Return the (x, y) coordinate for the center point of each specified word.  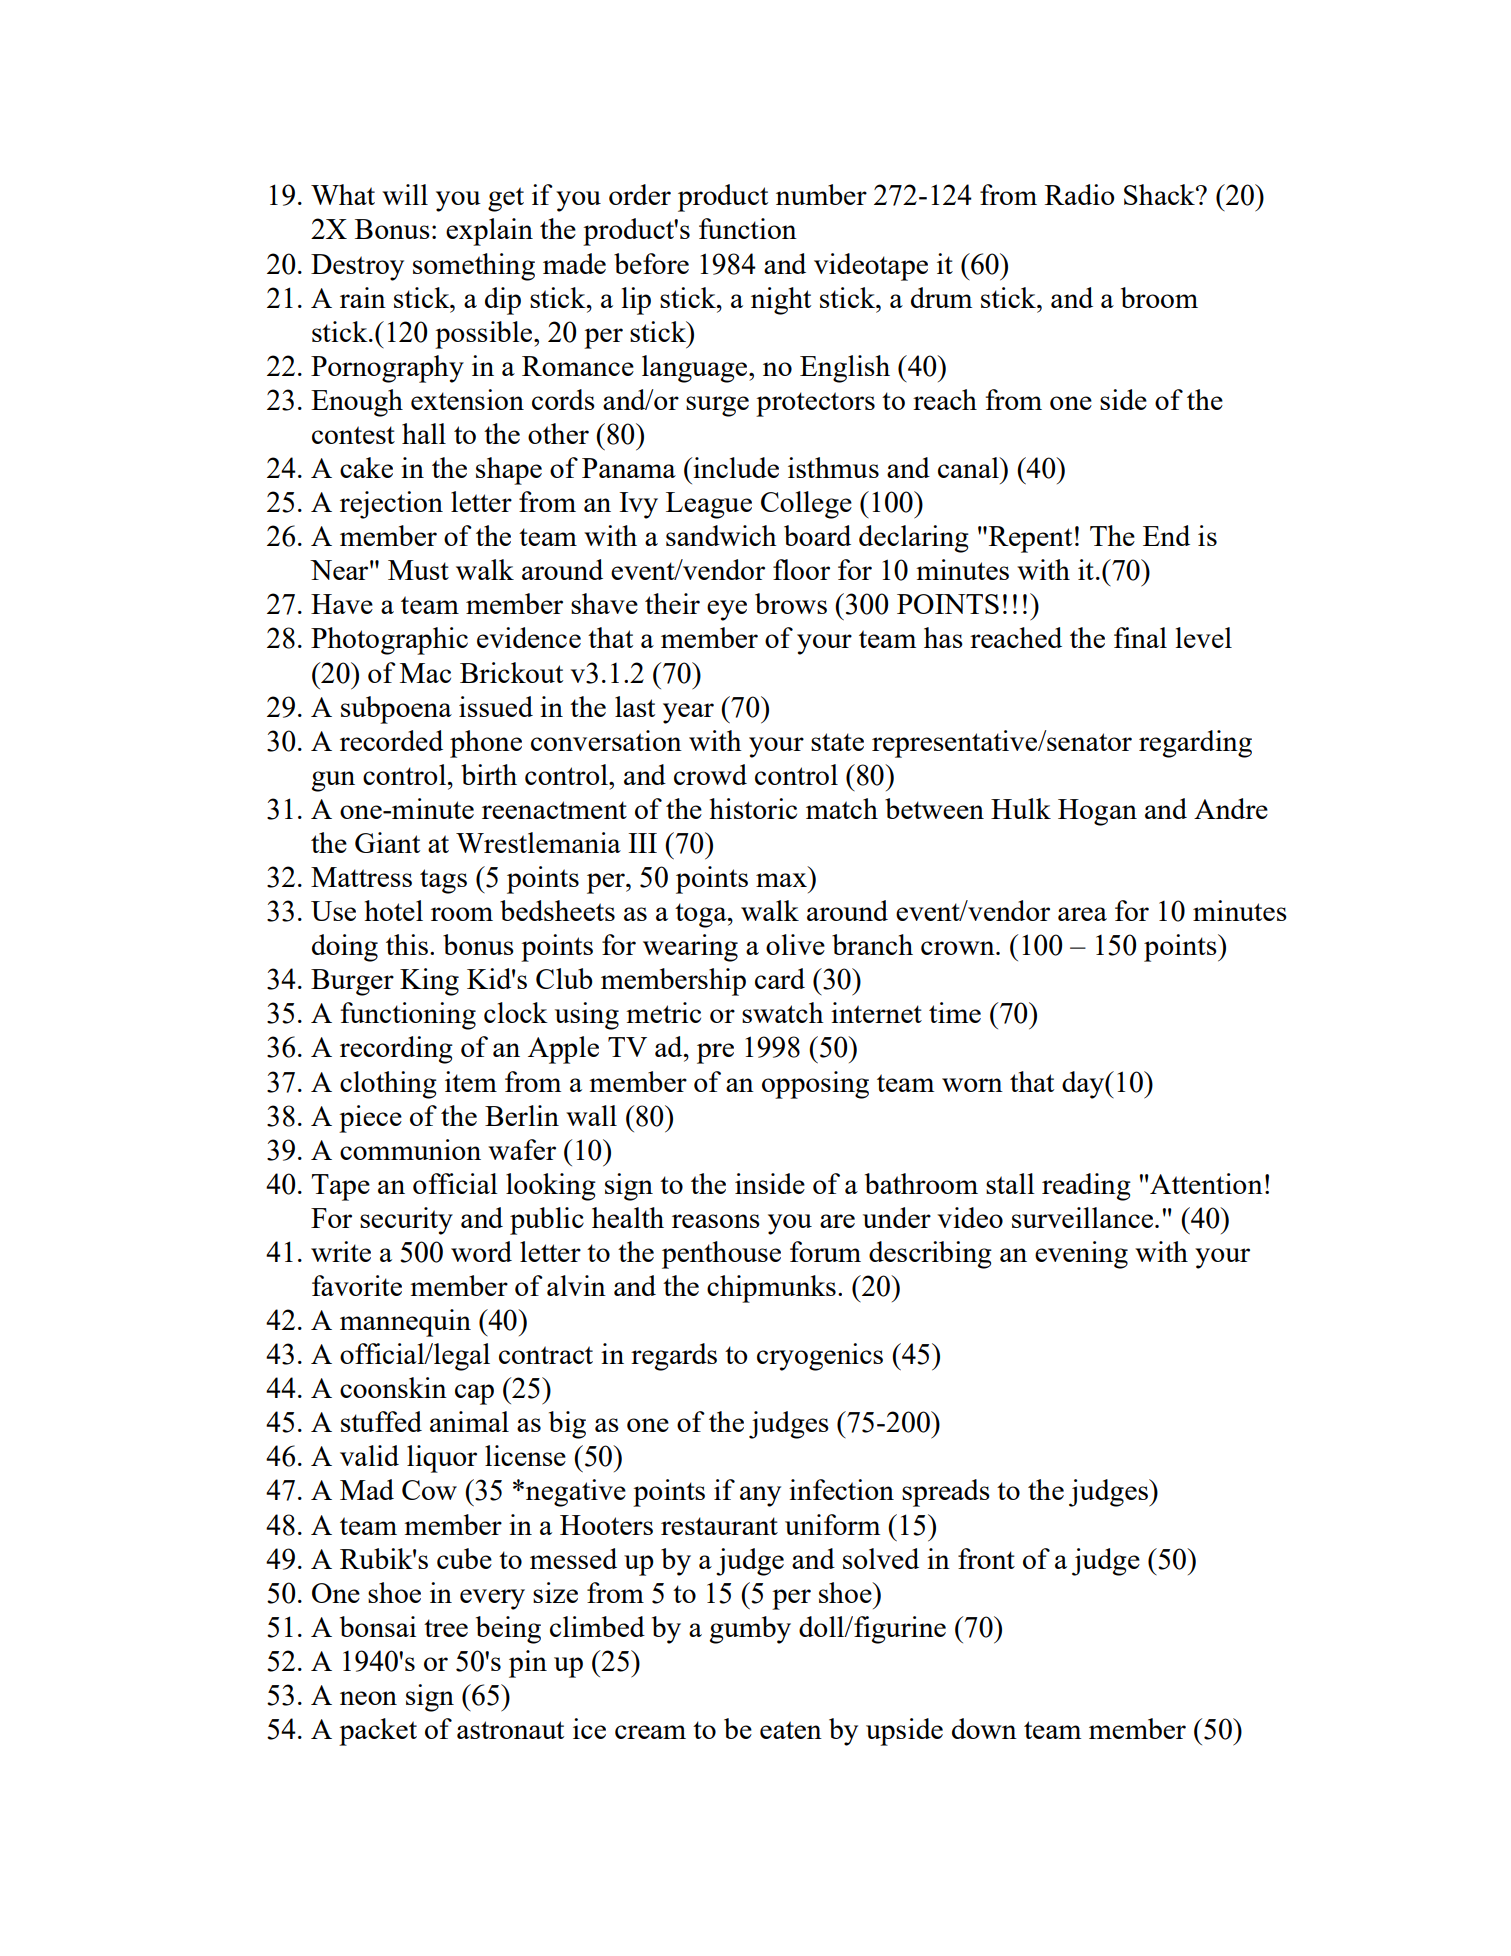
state (837, 742)
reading (1086, 1187)
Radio (1079, 194)
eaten (791, 1730)
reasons (716, 1221)
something (474, 267)
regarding (1195, 744)
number (821, 194)
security (406, 1221)
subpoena (396, 710)
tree (446, 1628)
